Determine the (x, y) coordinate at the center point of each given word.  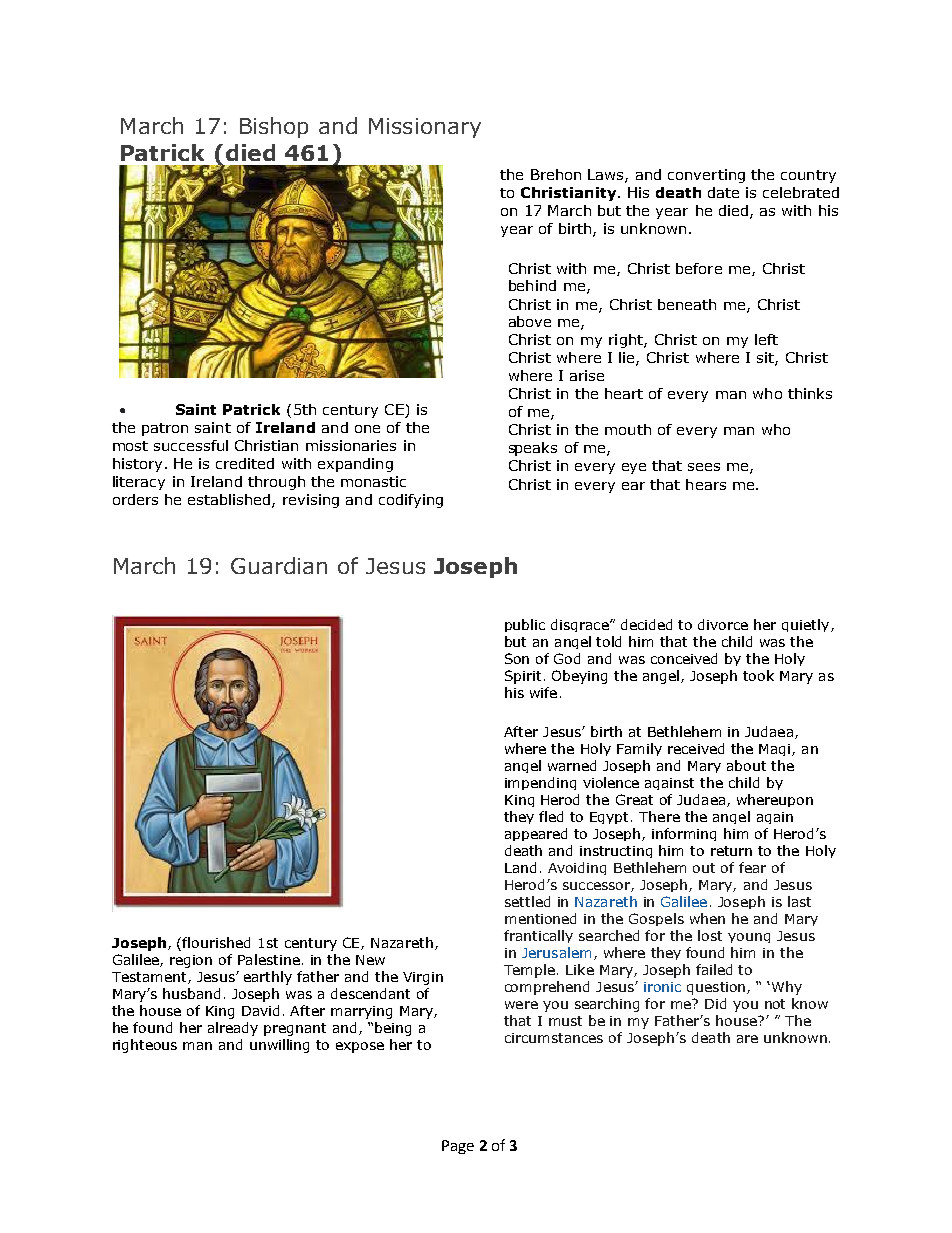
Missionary (425, 128)
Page (458, 1147)
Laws (607, 176)
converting (706, 176)
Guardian (279, 565)
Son (517, 658)
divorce (723, 624)
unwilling (279, 1046)
